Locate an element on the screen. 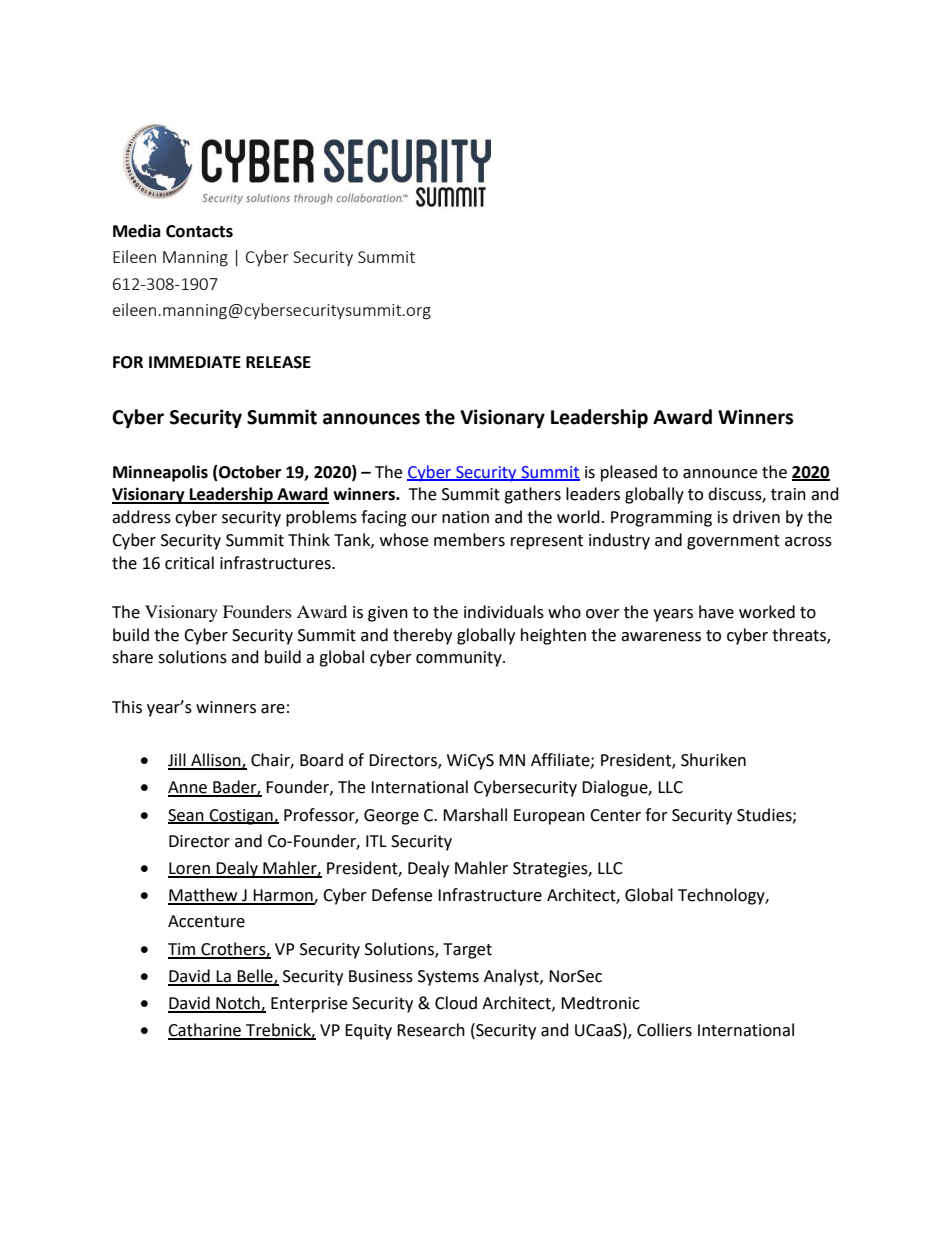 The width and height of the screenshot is (952, 1233). pleased is located at coordinates (629, 473).
